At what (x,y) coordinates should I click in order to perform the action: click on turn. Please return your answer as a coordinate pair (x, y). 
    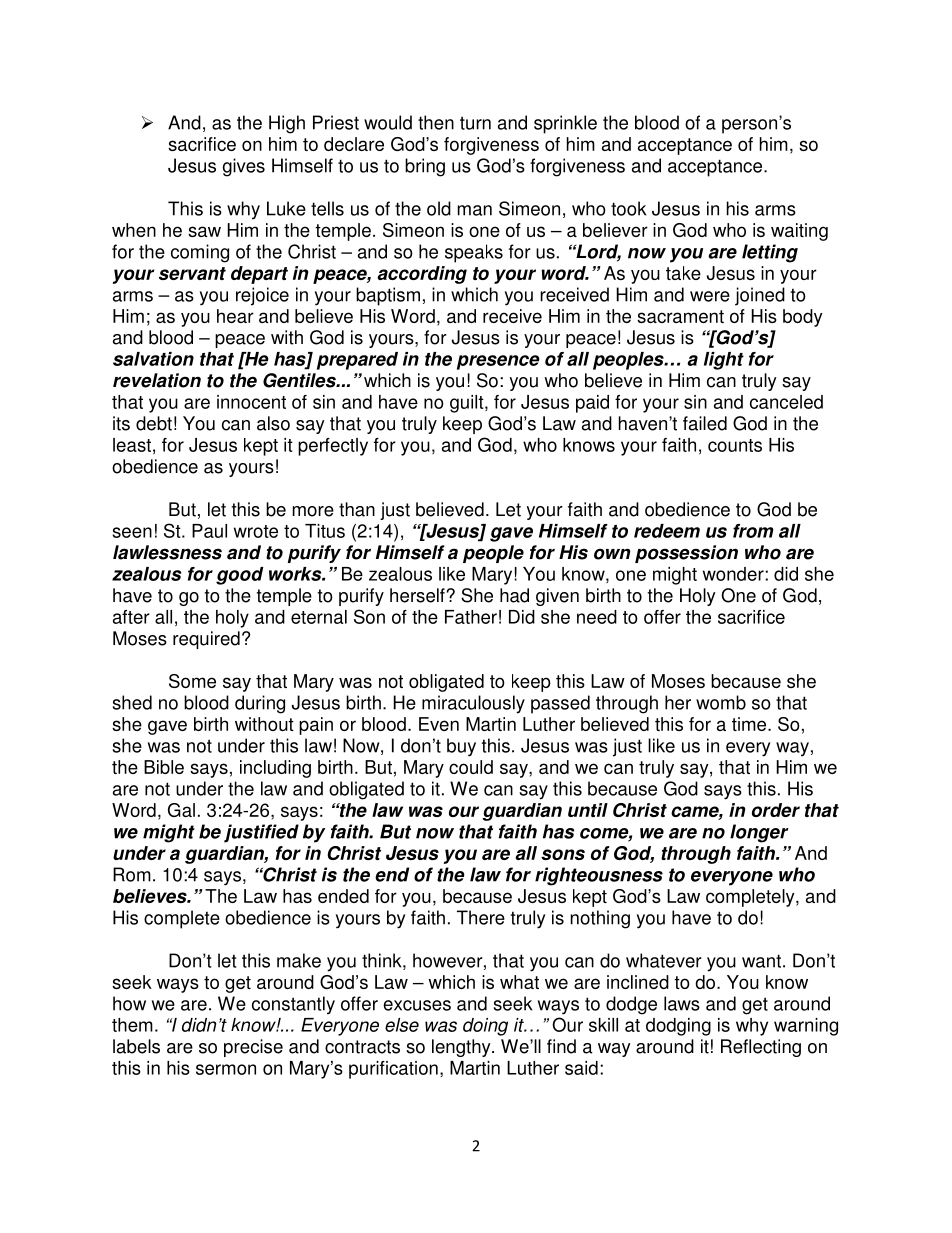
    Looking at the image, I should click on (475, 123).
